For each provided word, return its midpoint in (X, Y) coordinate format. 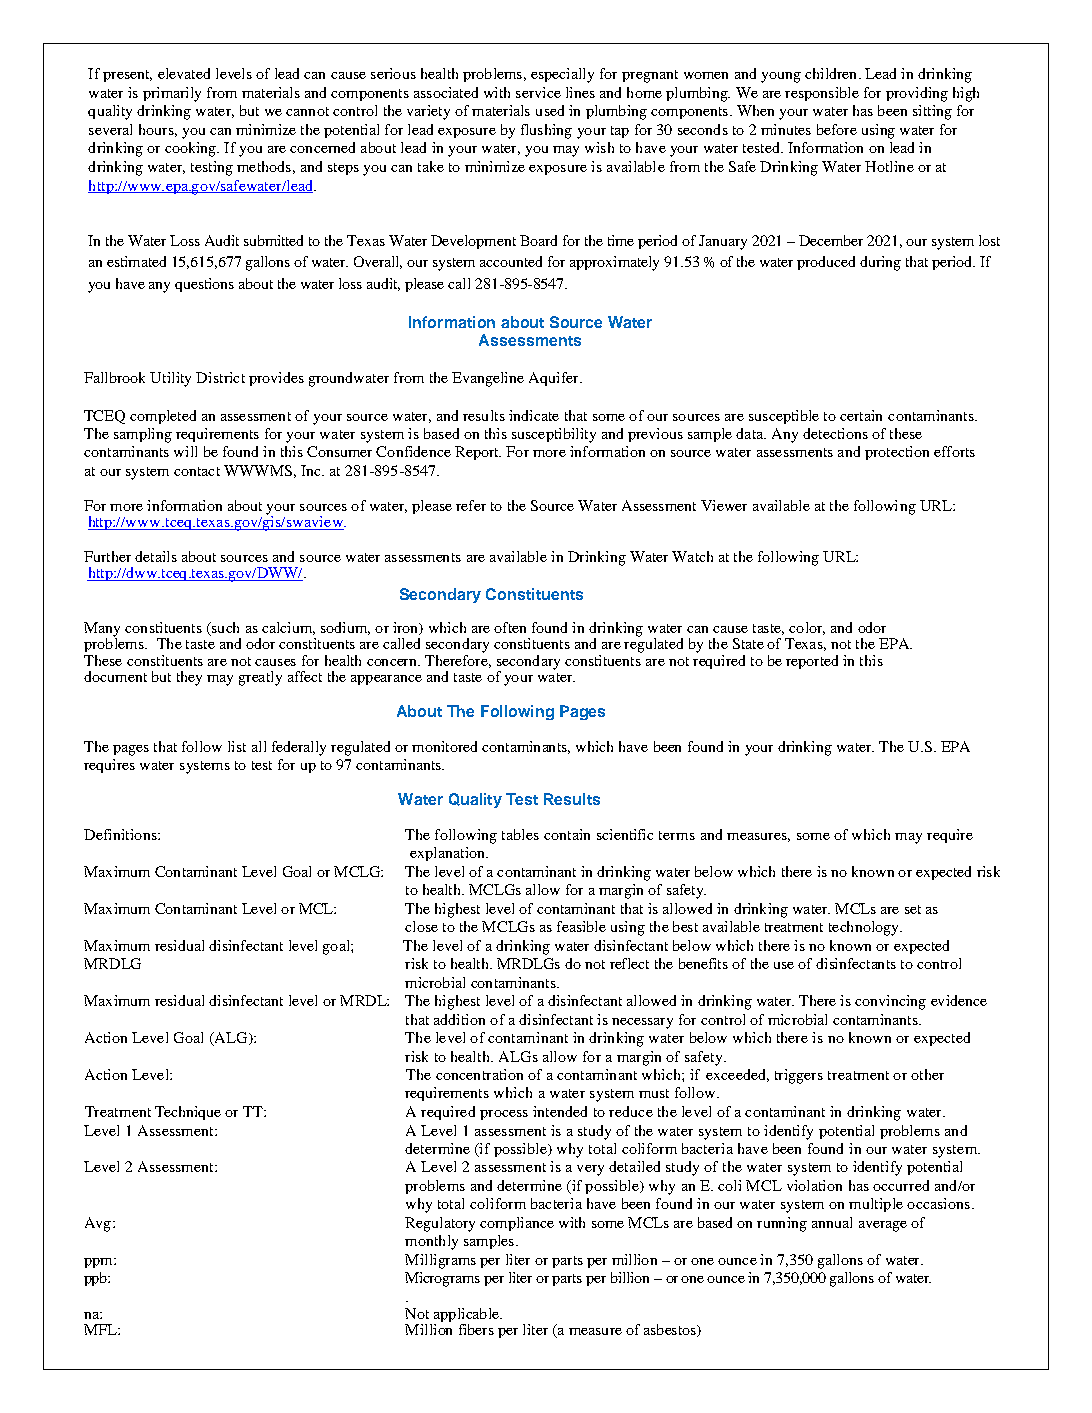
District (220, 377)
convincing (890, 1002)
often (510, 627)
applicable (467, 1315)
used (550, 110)
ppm (99, 1263)
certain (861, 415)
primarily (172, 94)
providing (917, 94)
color (807, 628)
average (883, 1226)
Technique (188, 1113)
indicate (534, 415)
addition (459, 1019)
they (189, 678)
